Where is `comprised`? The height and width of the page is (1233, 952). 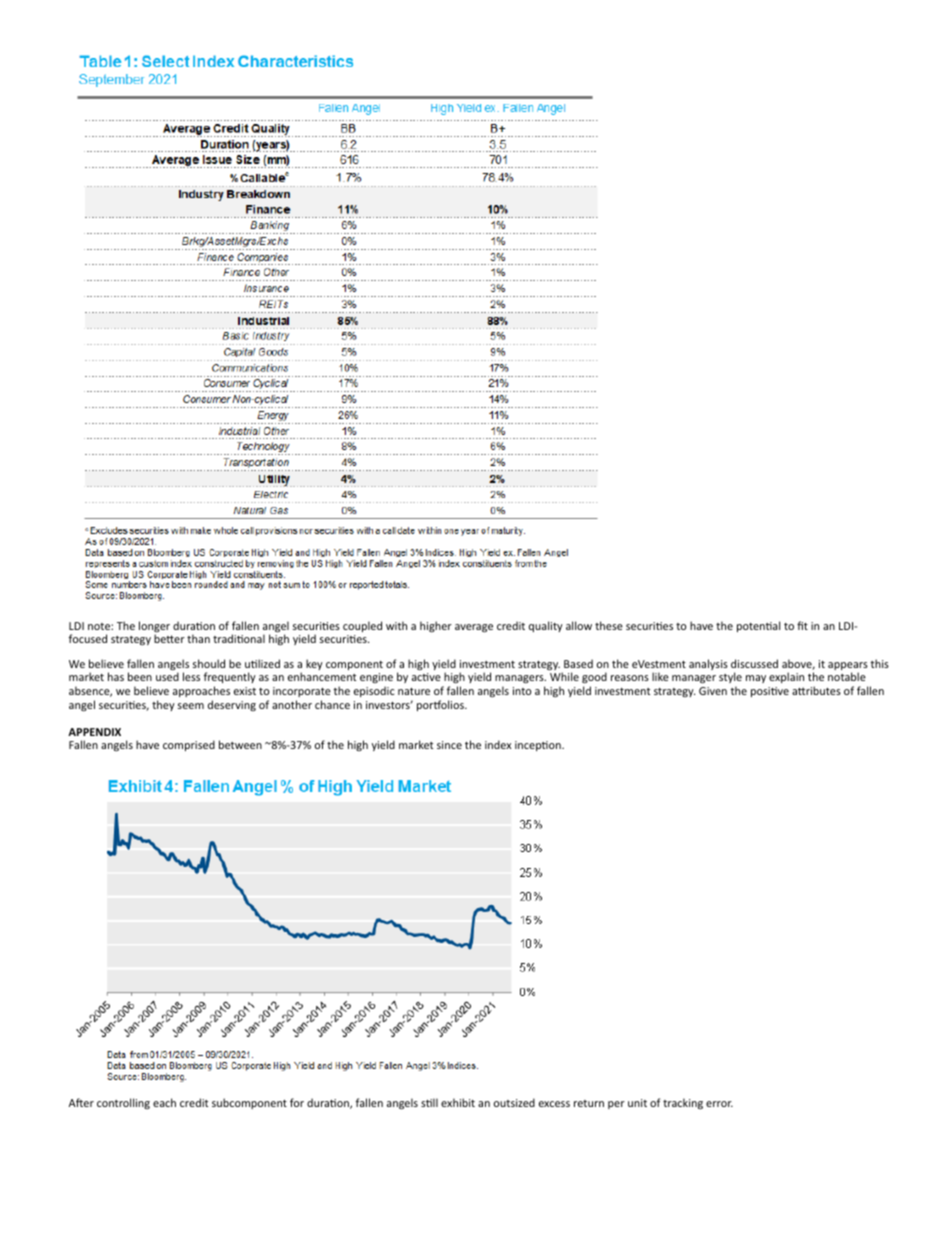 comprised is located at coordinates (189, 745).
